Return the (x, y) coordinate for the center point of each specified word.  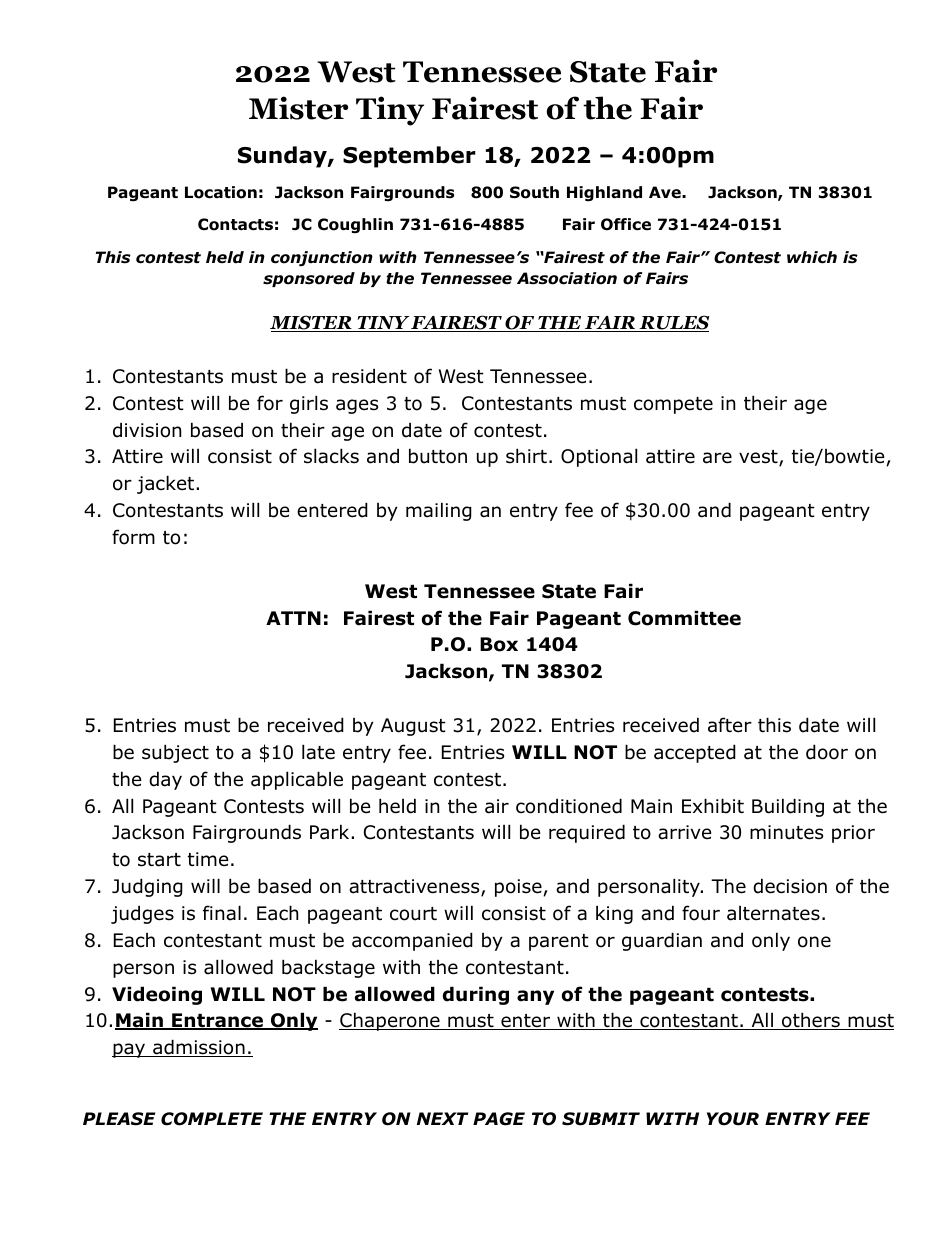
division (147, 430)
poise (518, 888)
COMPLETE (212, 1119)
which (812, 257)
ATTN (293, 618)
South (534, 192)
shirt (526, 456)
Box (499, 644)
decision (790, 886)
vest (759, 458)
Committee (684, 618)
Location (221, 192)
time (208, 859)
